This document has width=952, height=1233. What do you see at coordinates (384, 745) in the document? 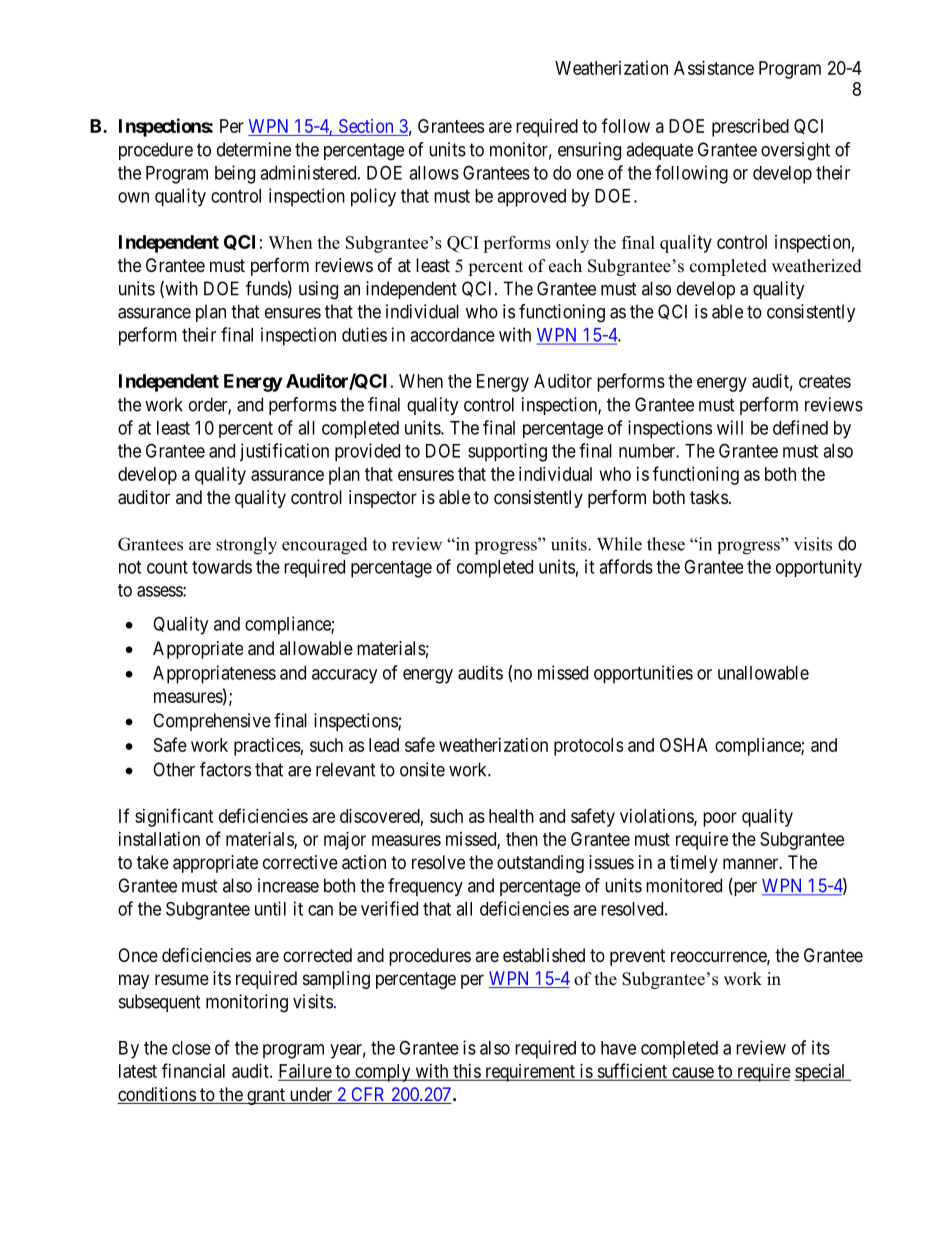
I see `lead` at bounding box center [384, 745].
